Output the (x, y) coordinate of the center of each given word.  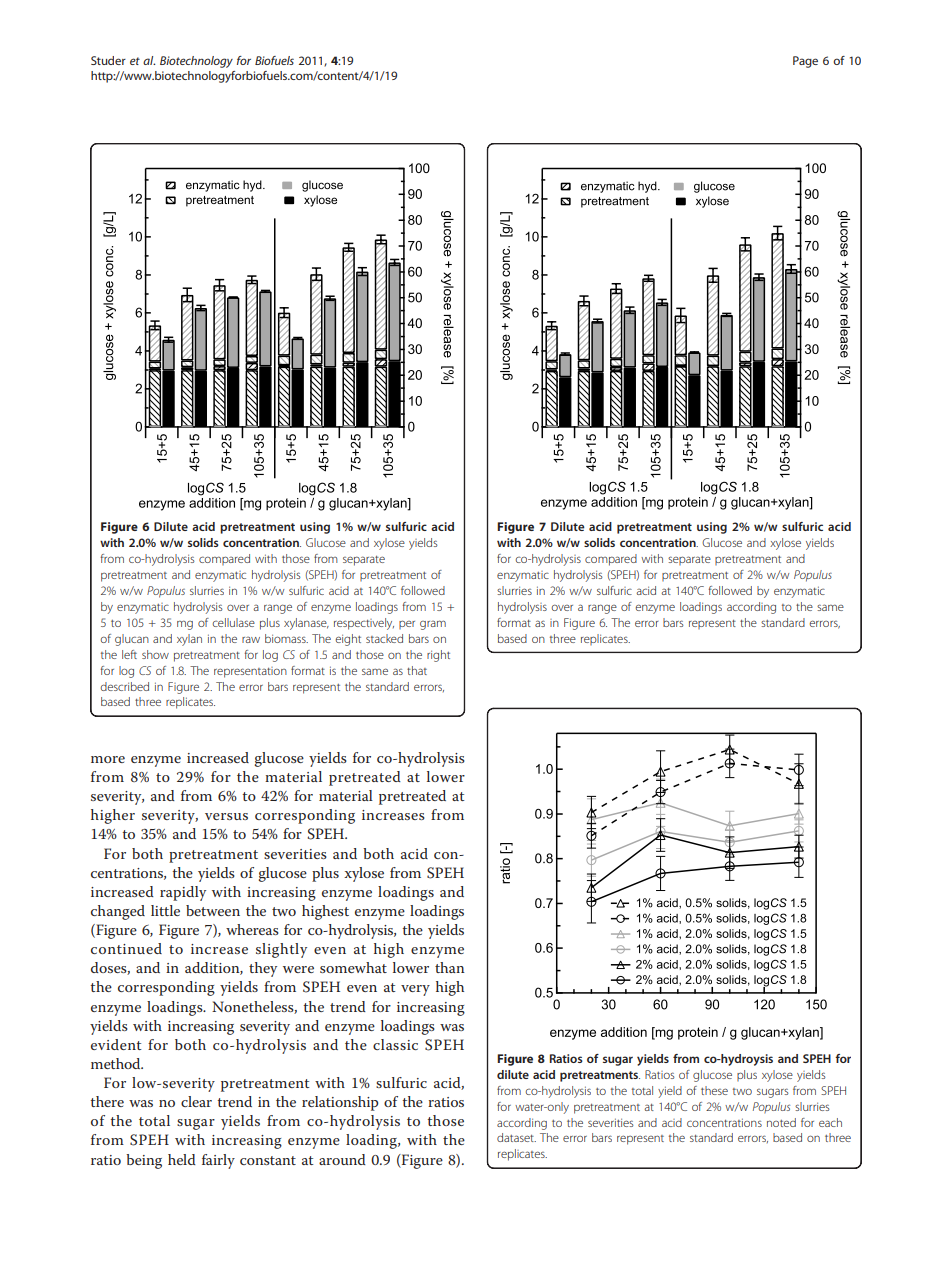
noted (781, 1122)
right (438, 656)
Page (805, 62)
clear (196, 1101)
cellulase (234, 622)
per (407, 624)
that (417, 670)
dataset (516, 1137)
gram (433, 625)
